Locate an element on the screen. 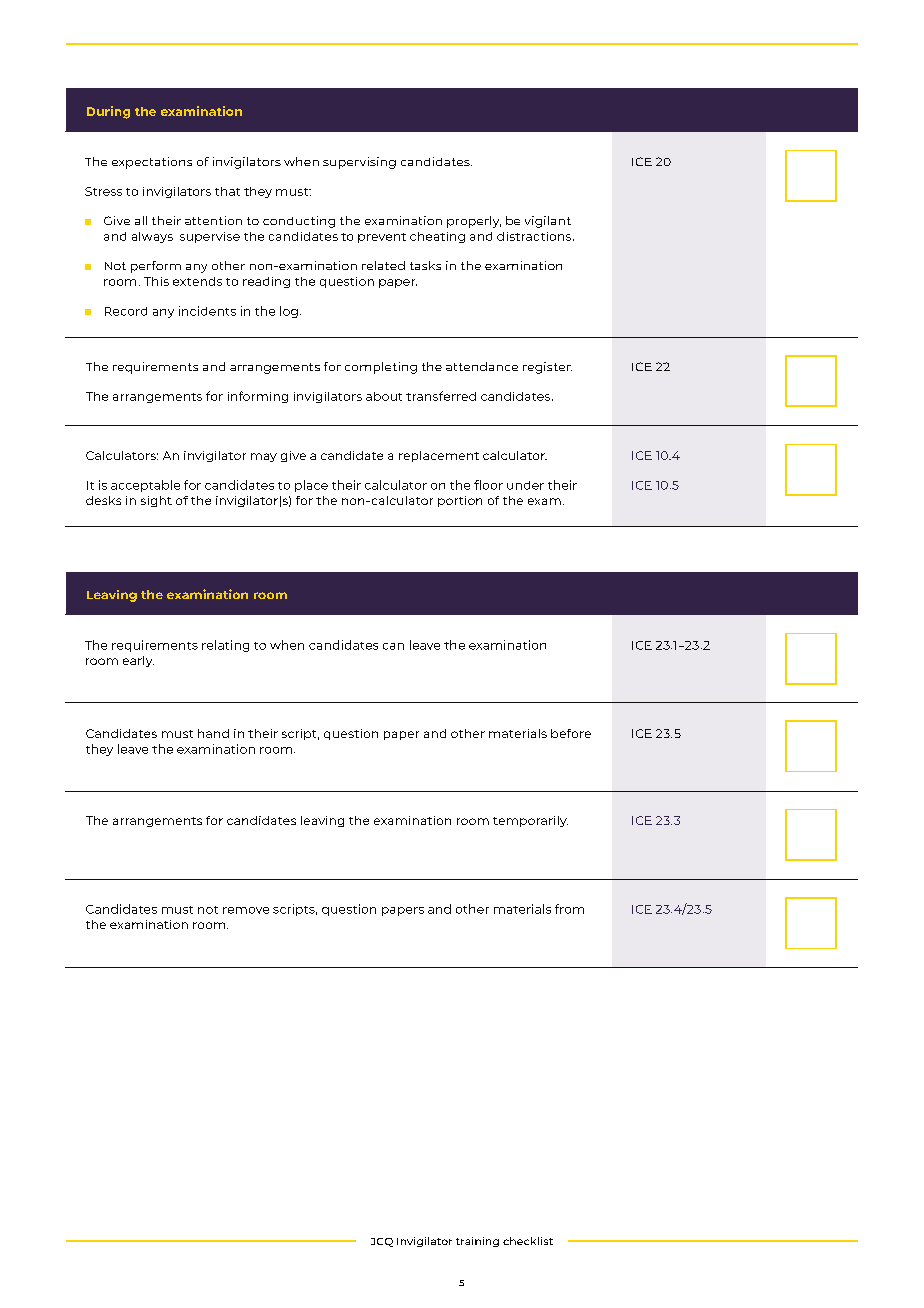 Image resolution: width=924 pixels, height=1308 pixels. vigilant is located at coordinates (548, 222).
